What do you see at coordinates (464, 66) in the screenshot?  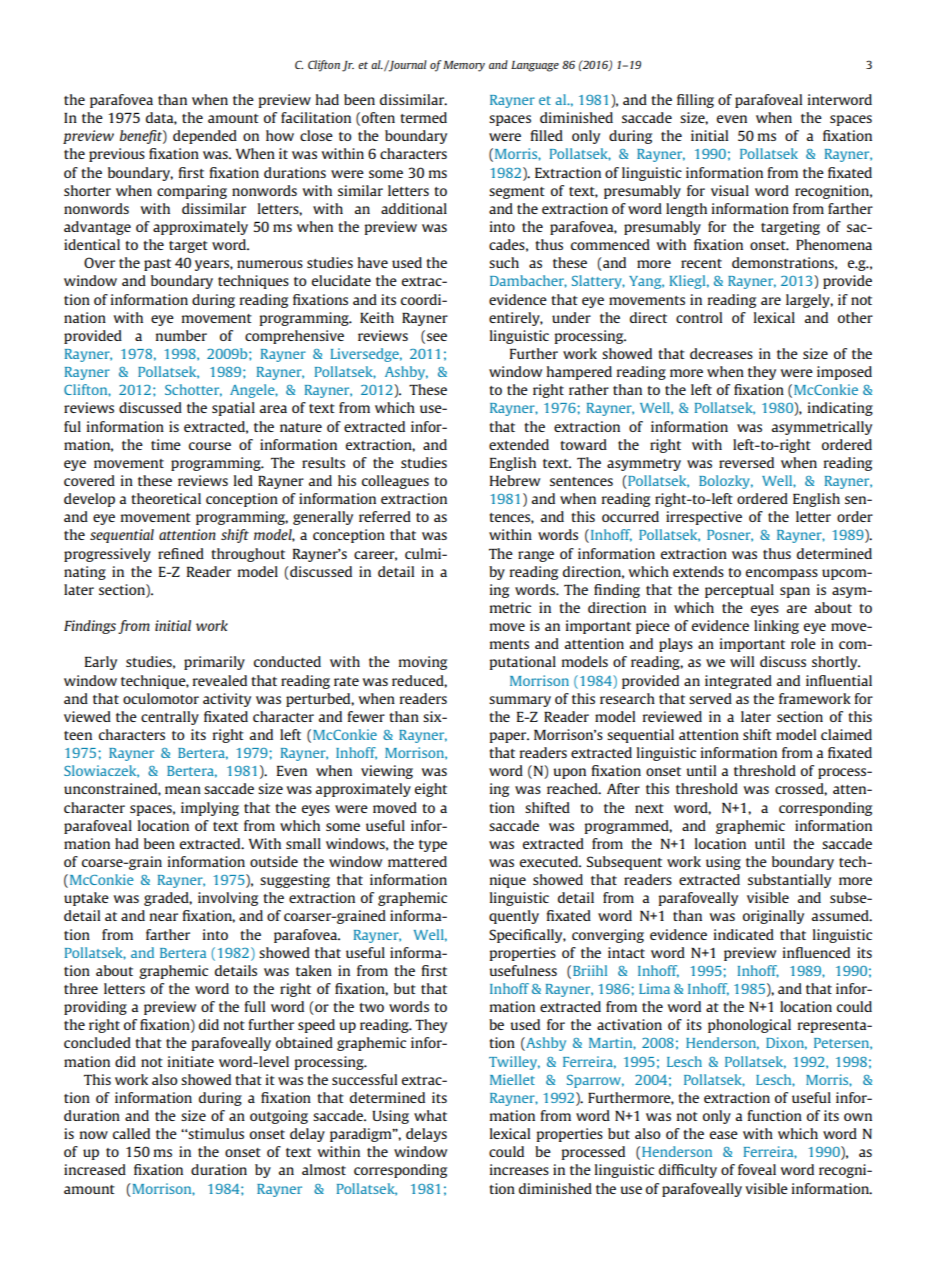 I see `Memory` at bounding box center [464, 66].
